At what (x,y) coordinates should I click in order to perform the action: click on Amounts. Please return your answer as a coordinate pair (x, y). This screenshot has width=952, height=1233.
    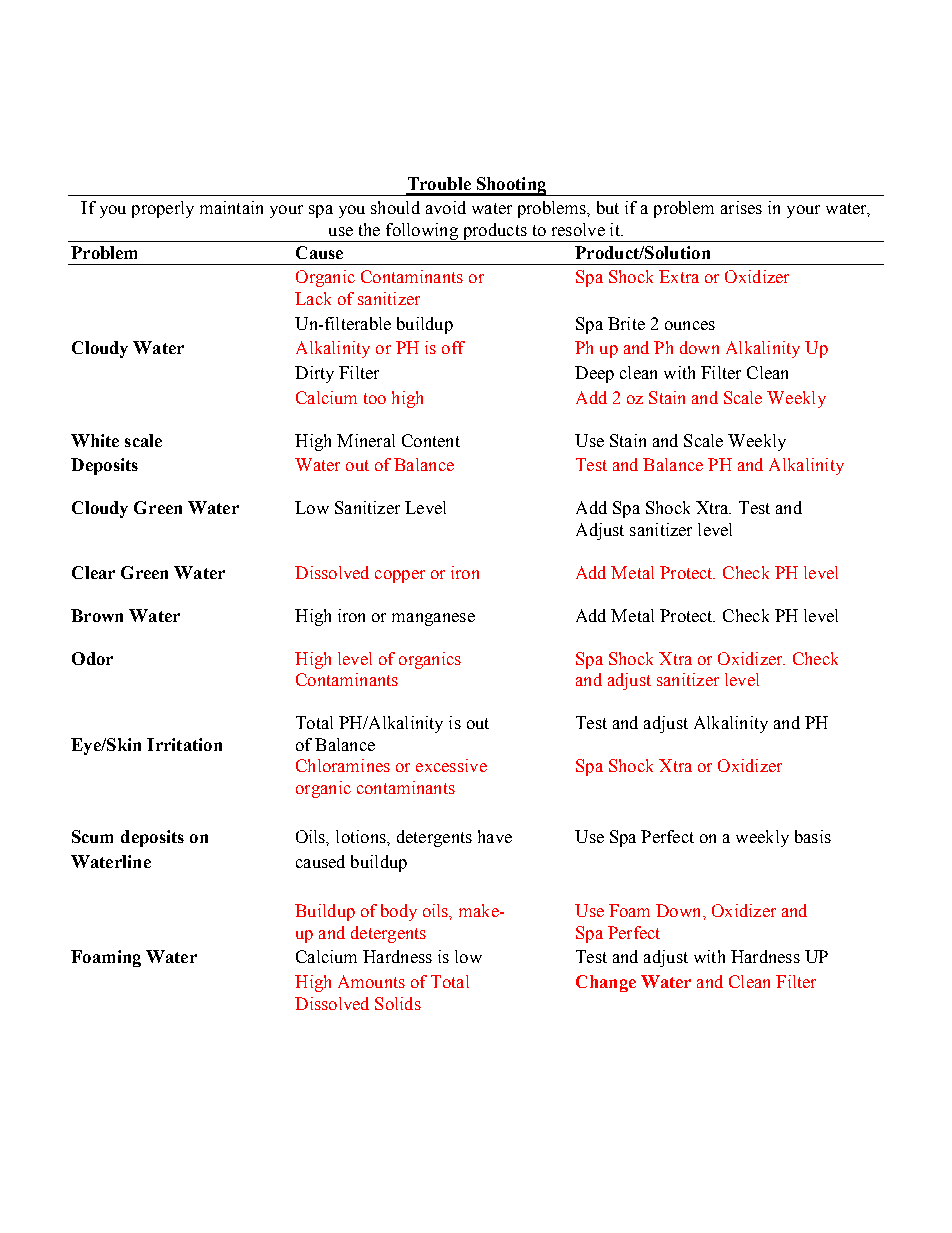
    Looking at the image, I should click on (371, 981).
